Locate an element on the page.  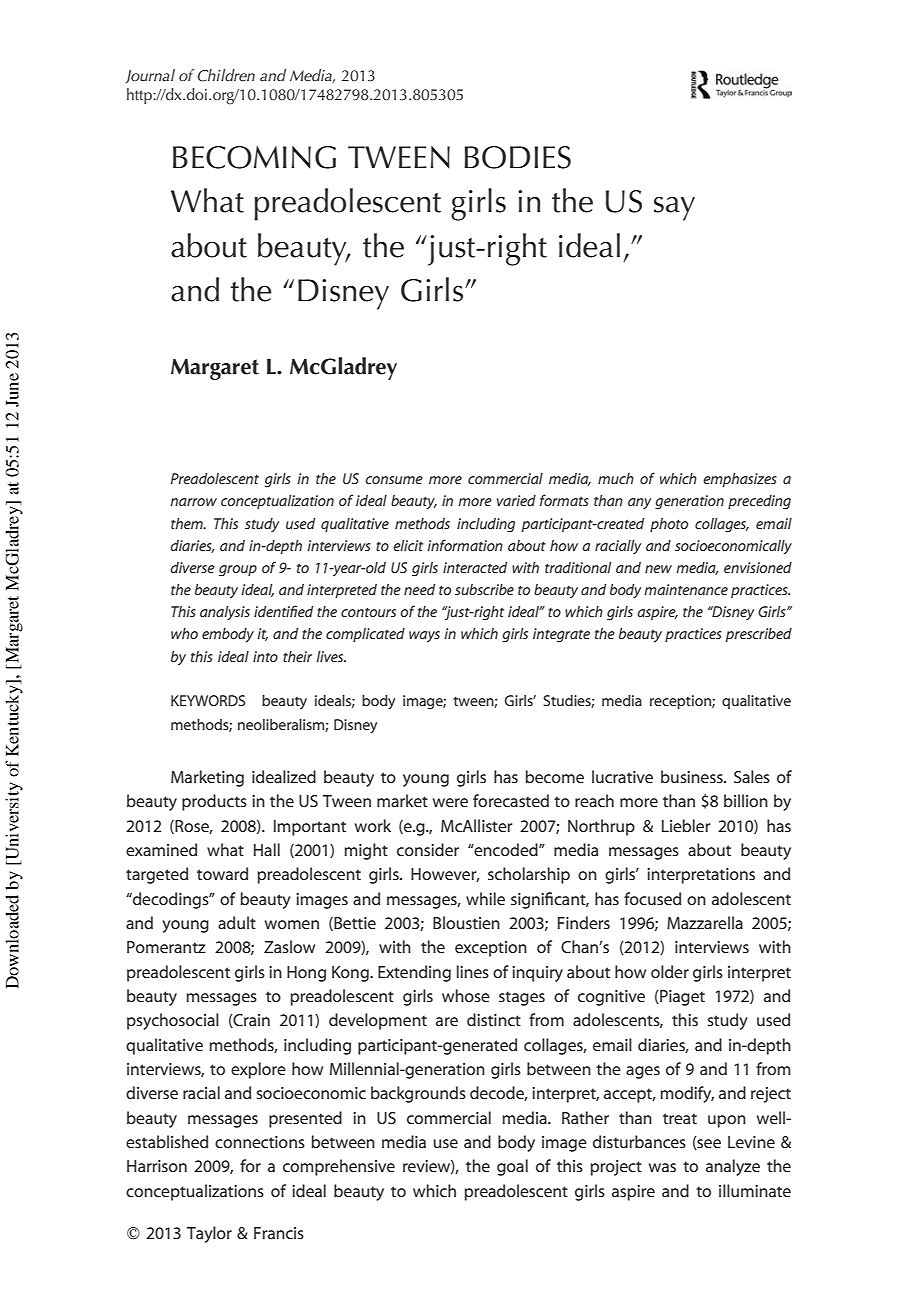
Children is located at coordinates (226, 75).
